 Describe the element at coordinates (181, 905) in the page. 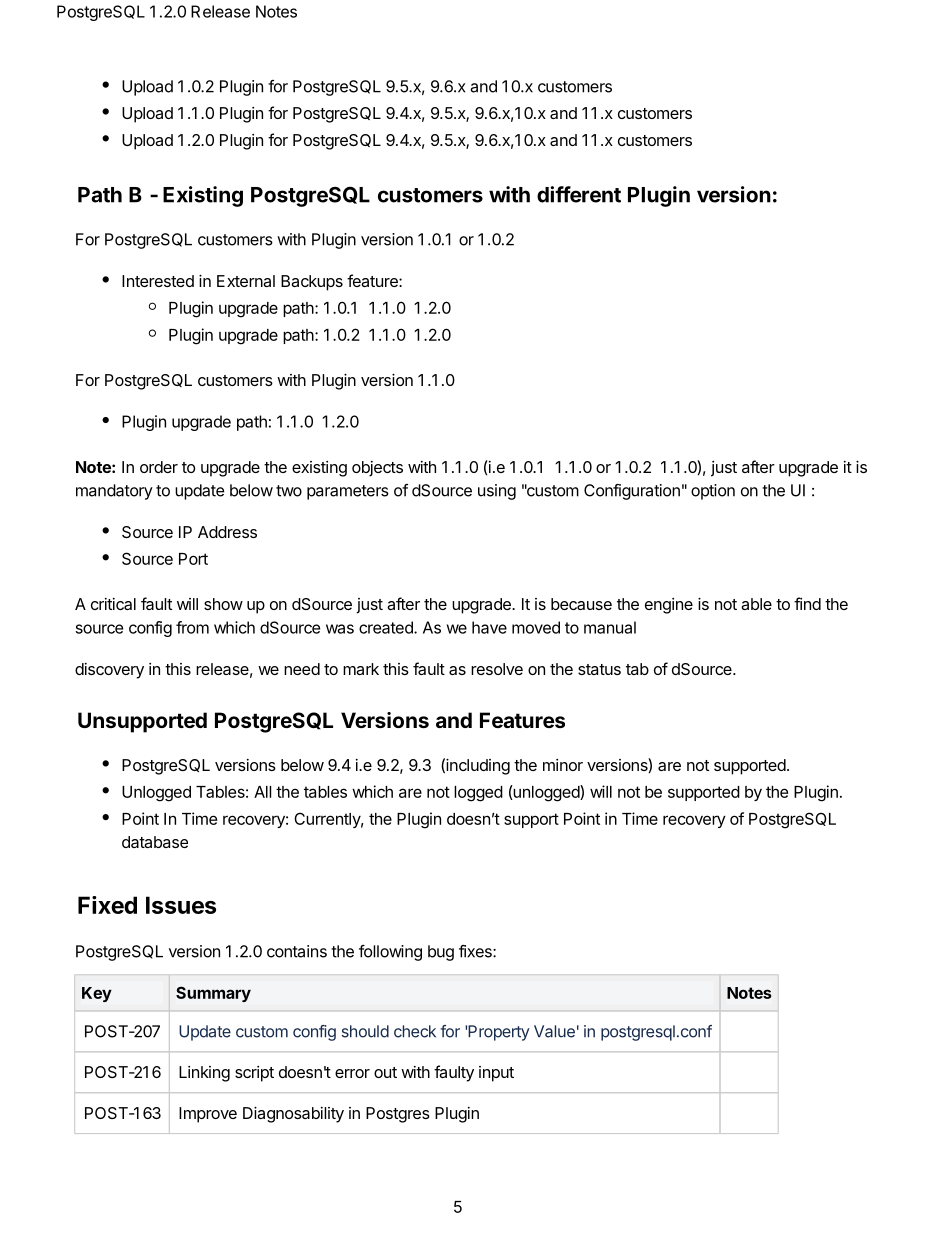

I see `Issues` at that location.
